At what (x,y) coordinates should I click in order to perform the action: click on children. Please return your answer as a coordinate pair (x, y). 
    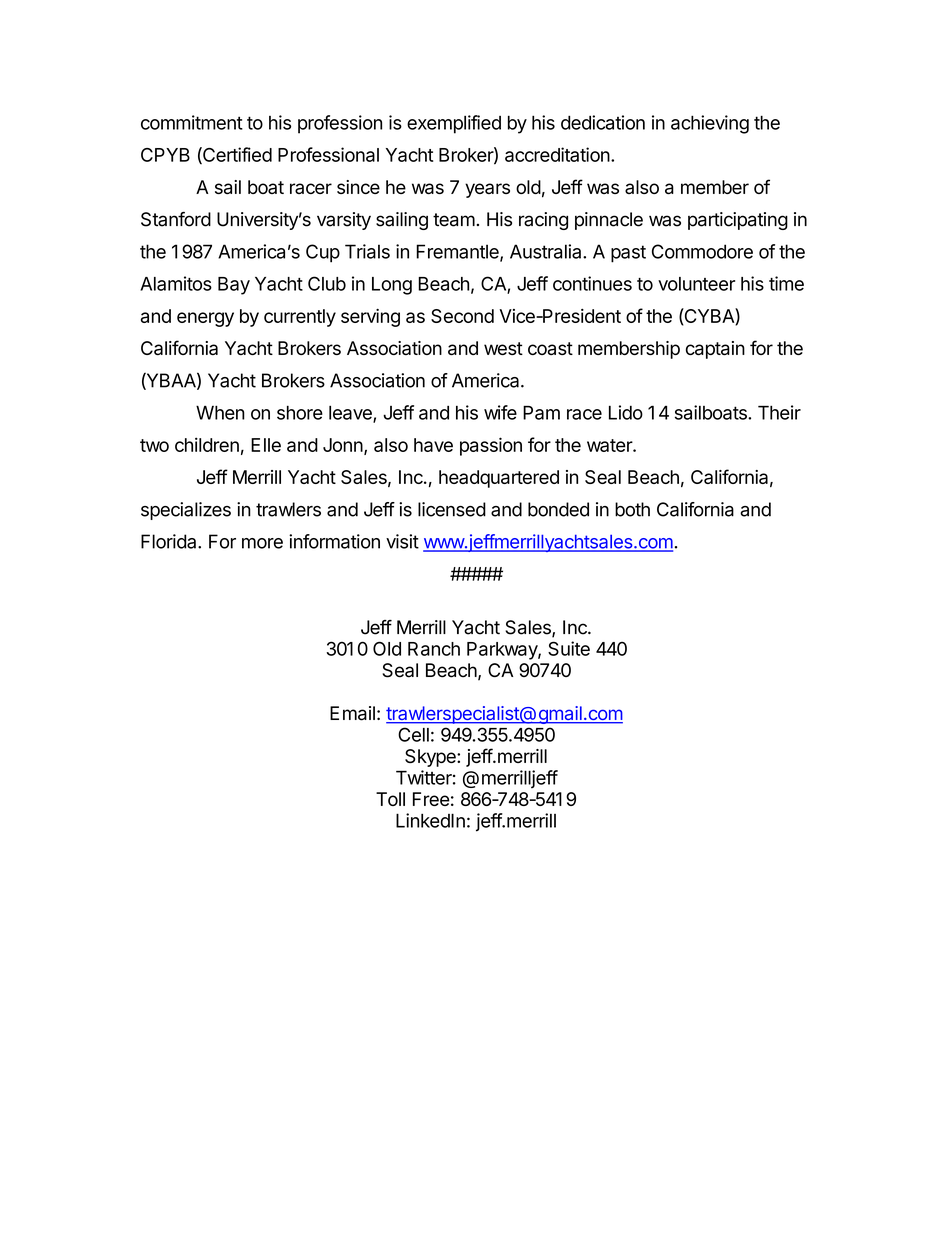
    Looking at the image, I should click on (207, 444).
